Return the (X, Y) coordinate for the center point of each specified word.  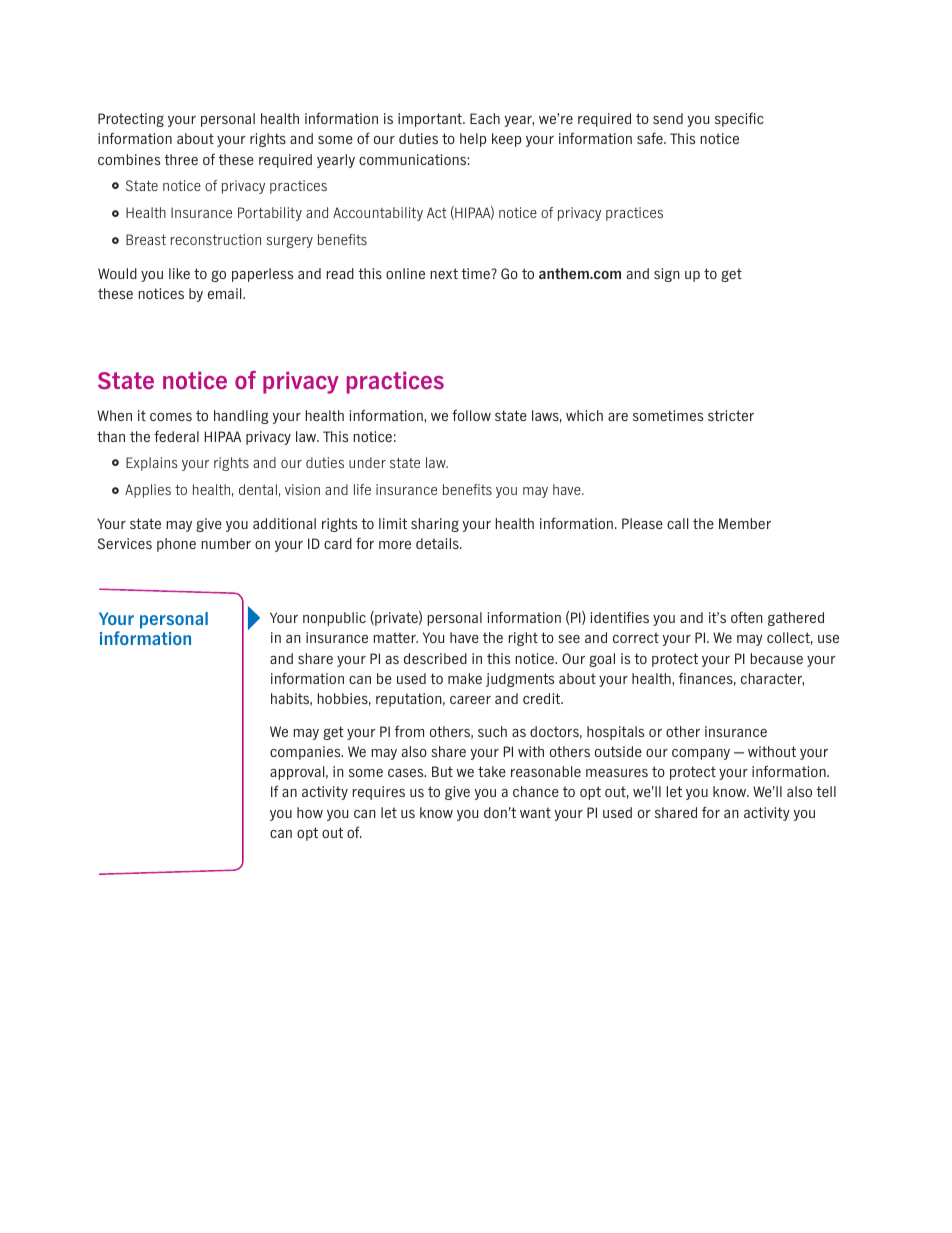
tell (826, 791)
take (492, 771)
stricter (731, 415)
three (181, 159)
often (747, 617)
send (668, 118)
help (473, 140)
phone (176, 545)
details (438, 543)
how (310, 812)
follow (471, 415)
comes (171, 417)
